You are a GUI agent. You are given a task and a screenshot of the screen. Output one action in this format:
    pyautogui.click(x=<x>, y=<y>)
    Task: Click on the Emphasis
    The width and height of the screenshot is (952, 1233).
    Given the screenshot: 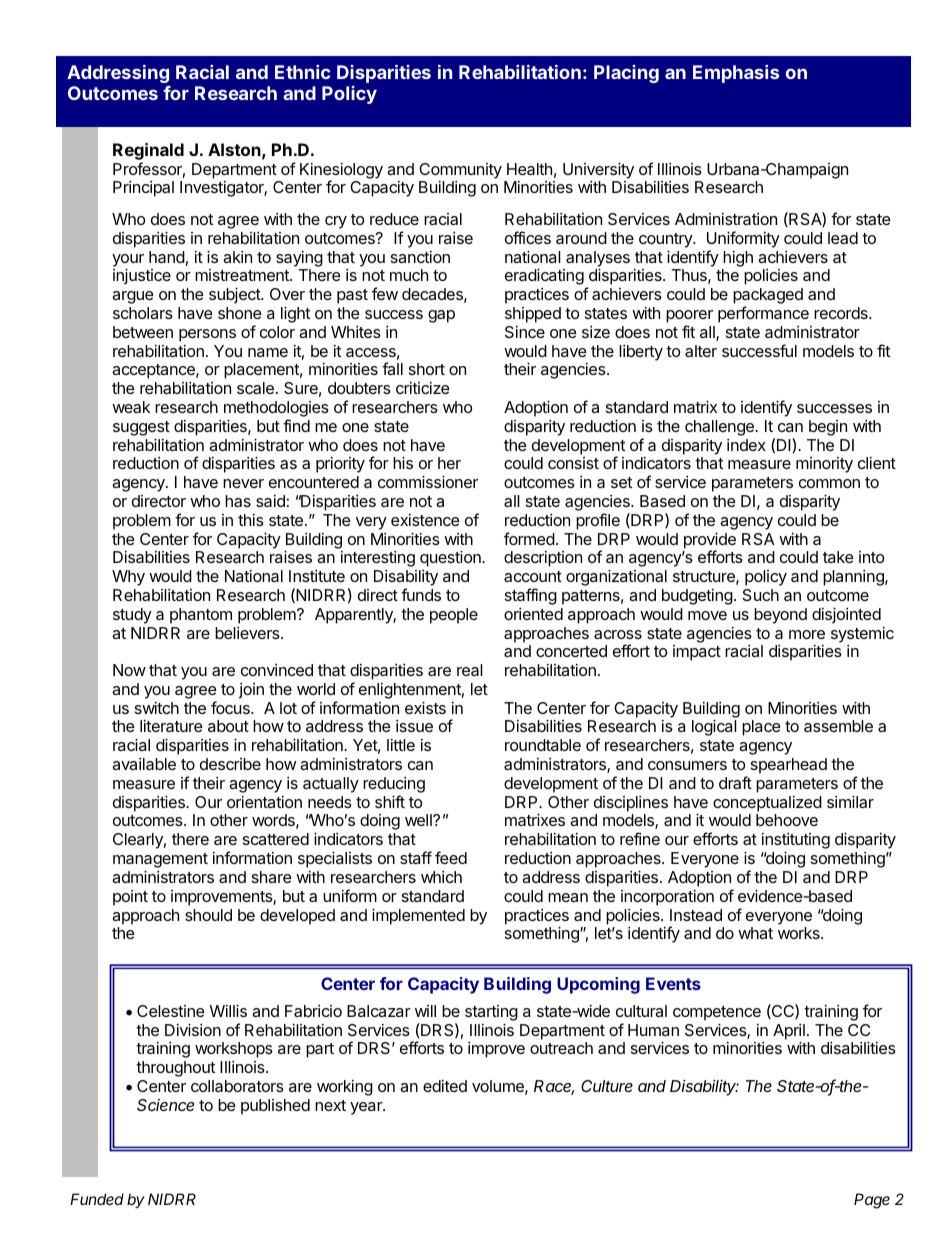 What is the action you would take?
    pyautogui.click(x=736, y=74)
